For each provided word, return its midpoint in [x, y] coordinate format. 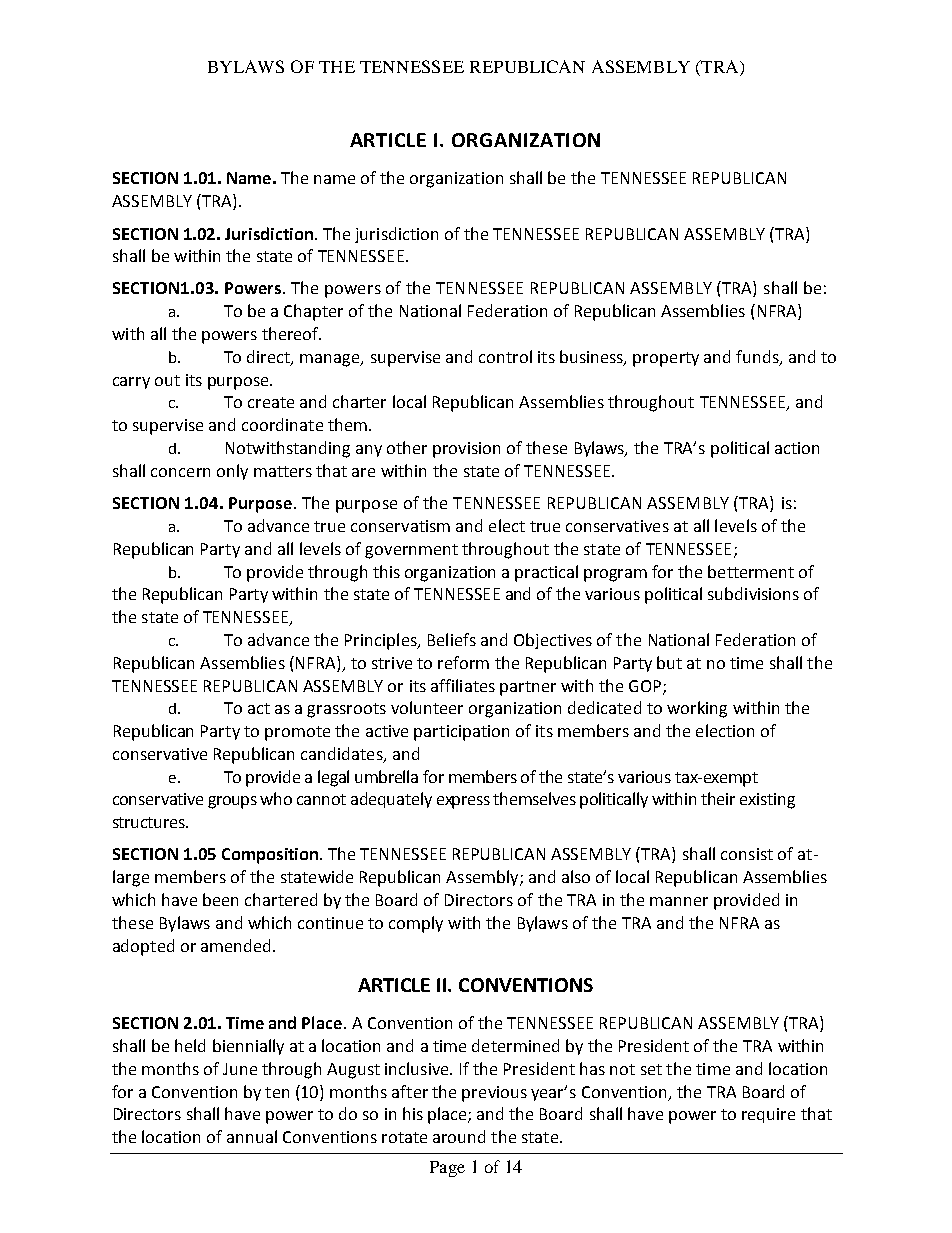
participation [461, 733]
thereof [291, 333]
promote [297, 733]
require [768, 1115]
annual [252, 1136]
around [459, 1136]
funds [758, 357]
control [505, 356]
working [697, 709]
